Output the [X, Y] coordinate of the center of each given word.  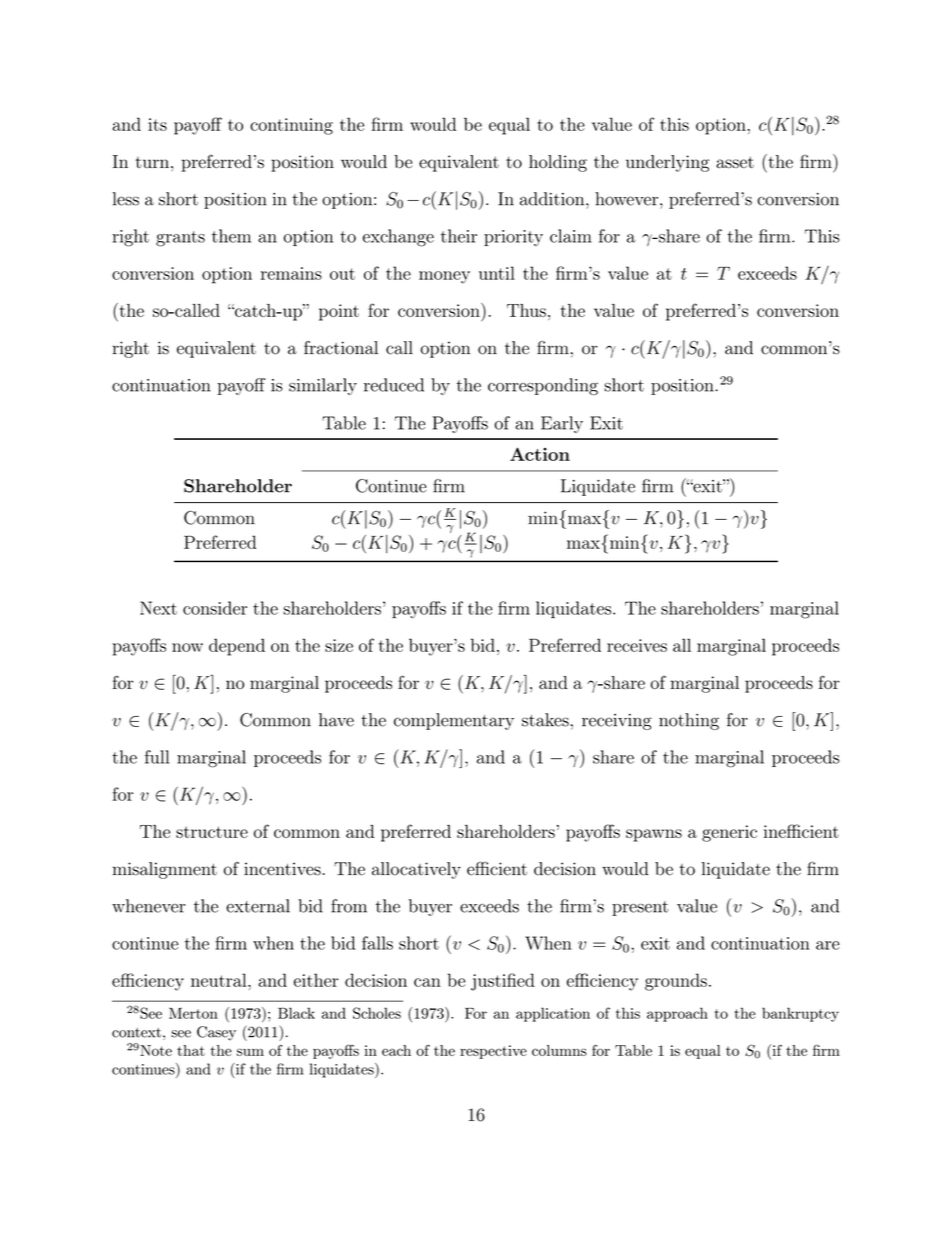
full [157, 757]
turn [152, 162]
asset [735, 162]
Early [562, 424]
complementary [454, 721]
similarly [323, 386]
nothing [689, 721]
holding [558, 163]
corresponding [543, 386]
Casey [216, 1033]
